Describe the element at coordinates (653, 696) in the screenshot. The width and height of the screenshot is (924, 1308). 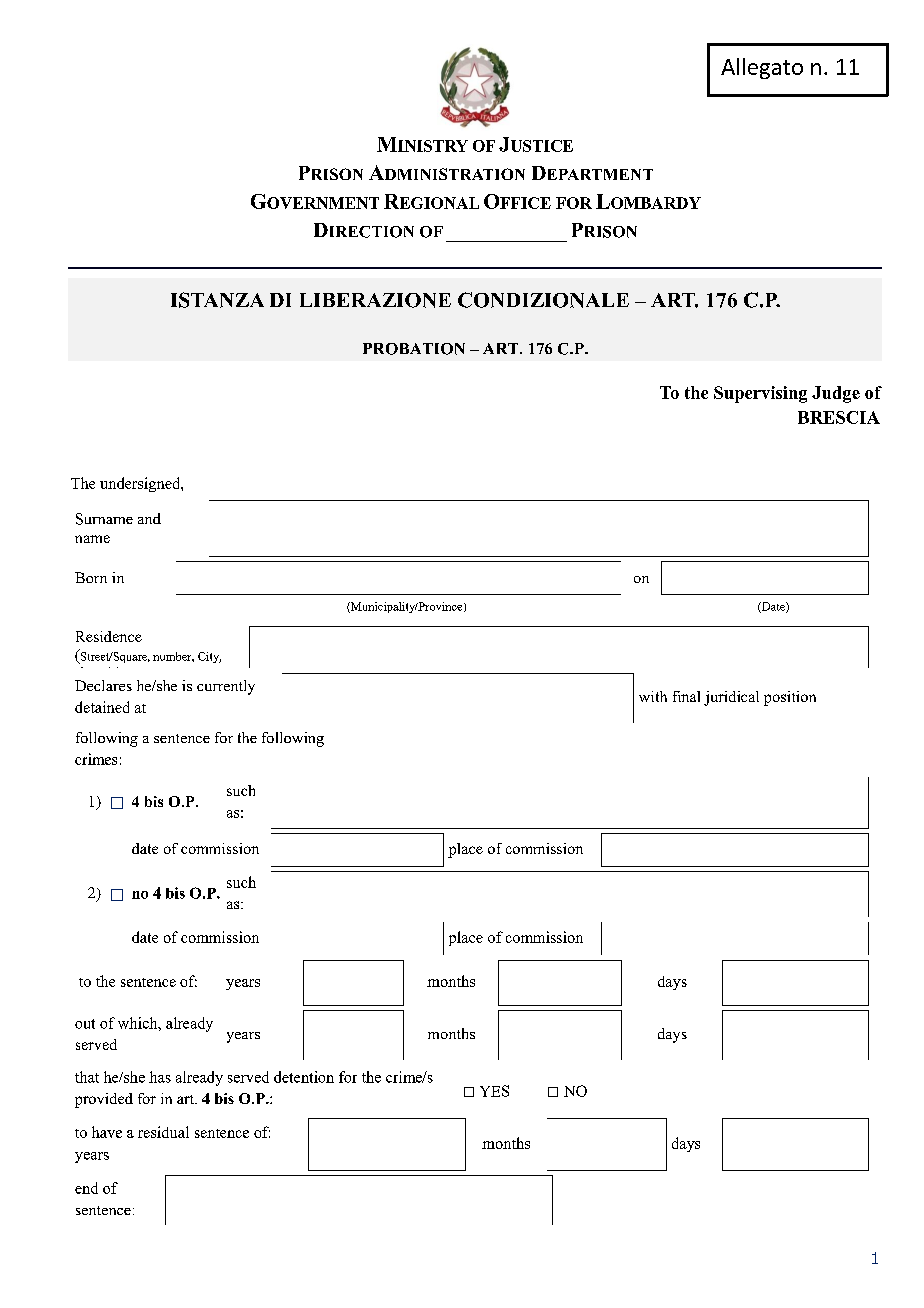
I see `with` at that location.
